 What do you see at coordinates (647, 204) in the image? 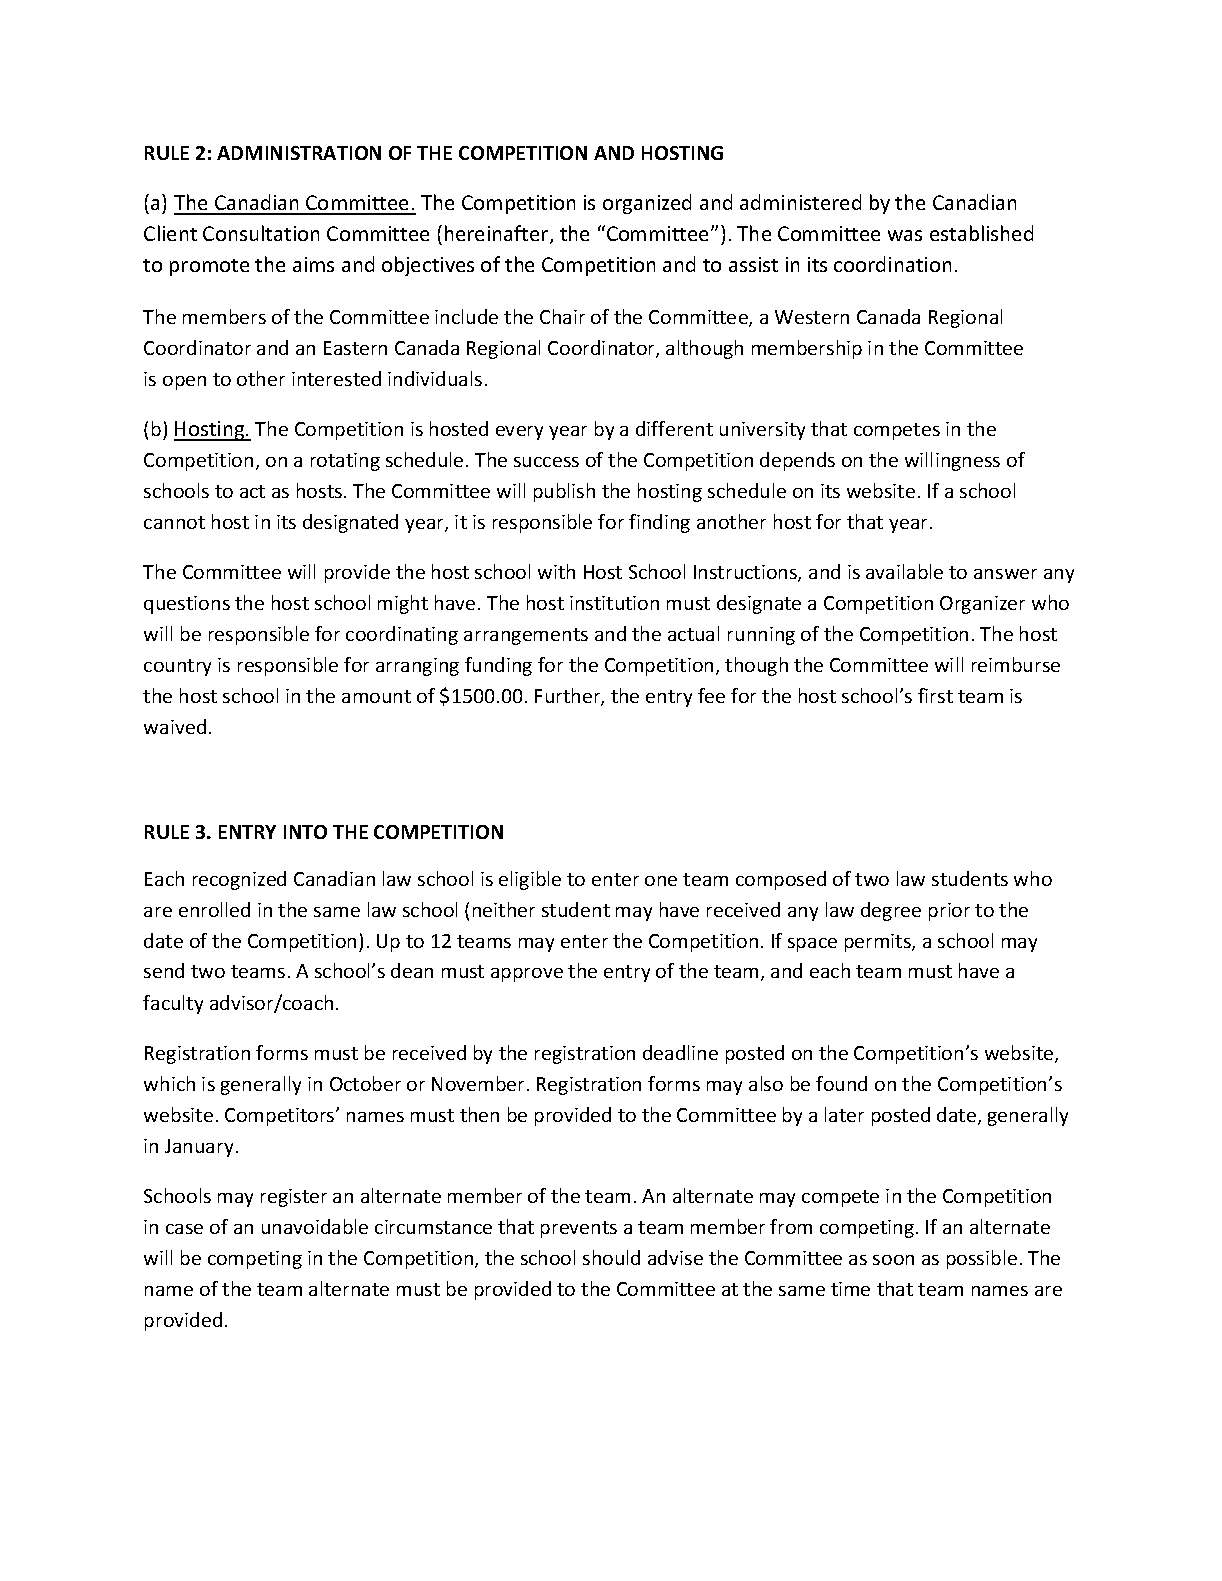
I see `organized` at bounding box center [647, 204].
